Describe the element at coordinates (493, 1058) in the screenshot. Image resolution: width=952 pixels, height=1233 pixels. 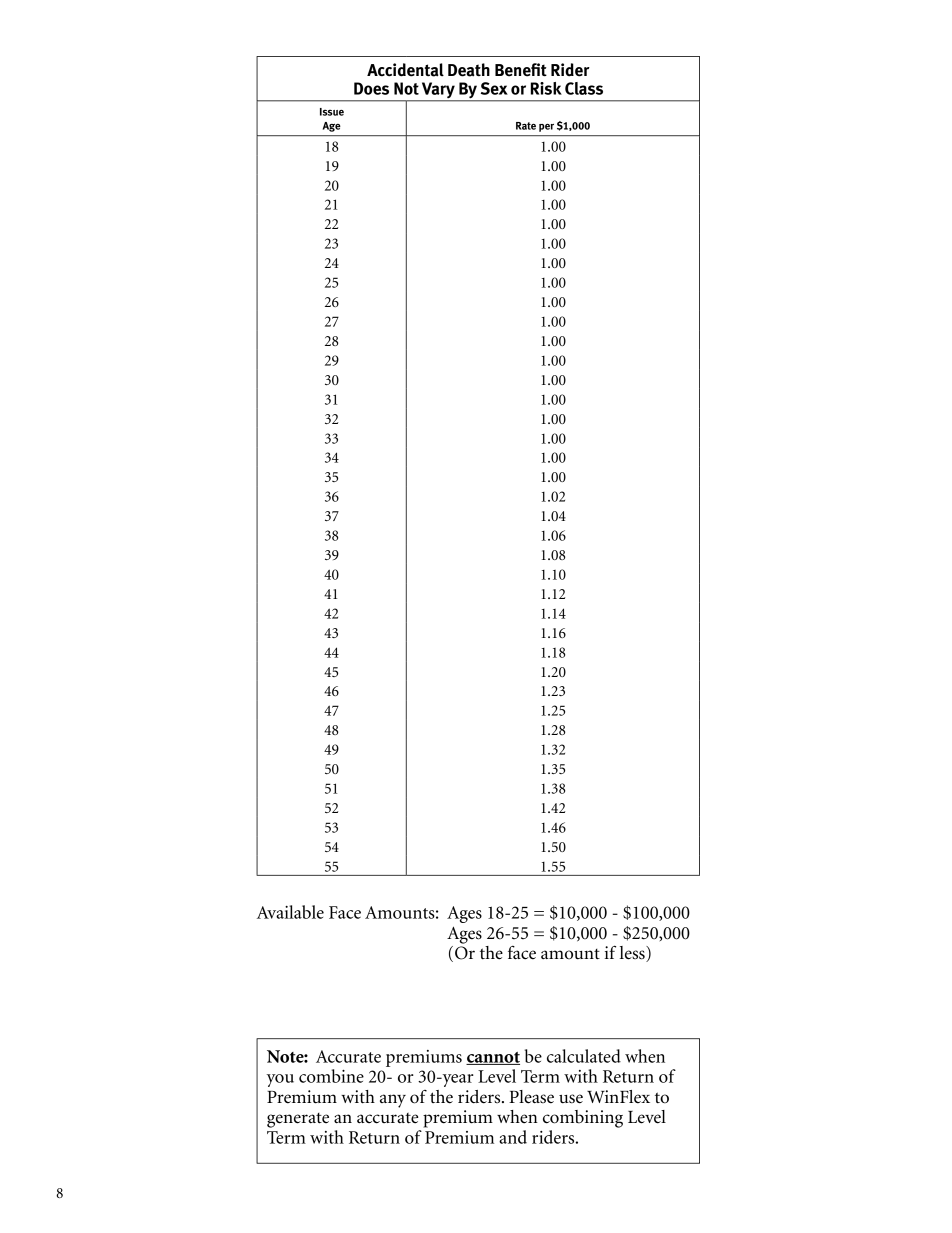
I see `cannot` at that location.
